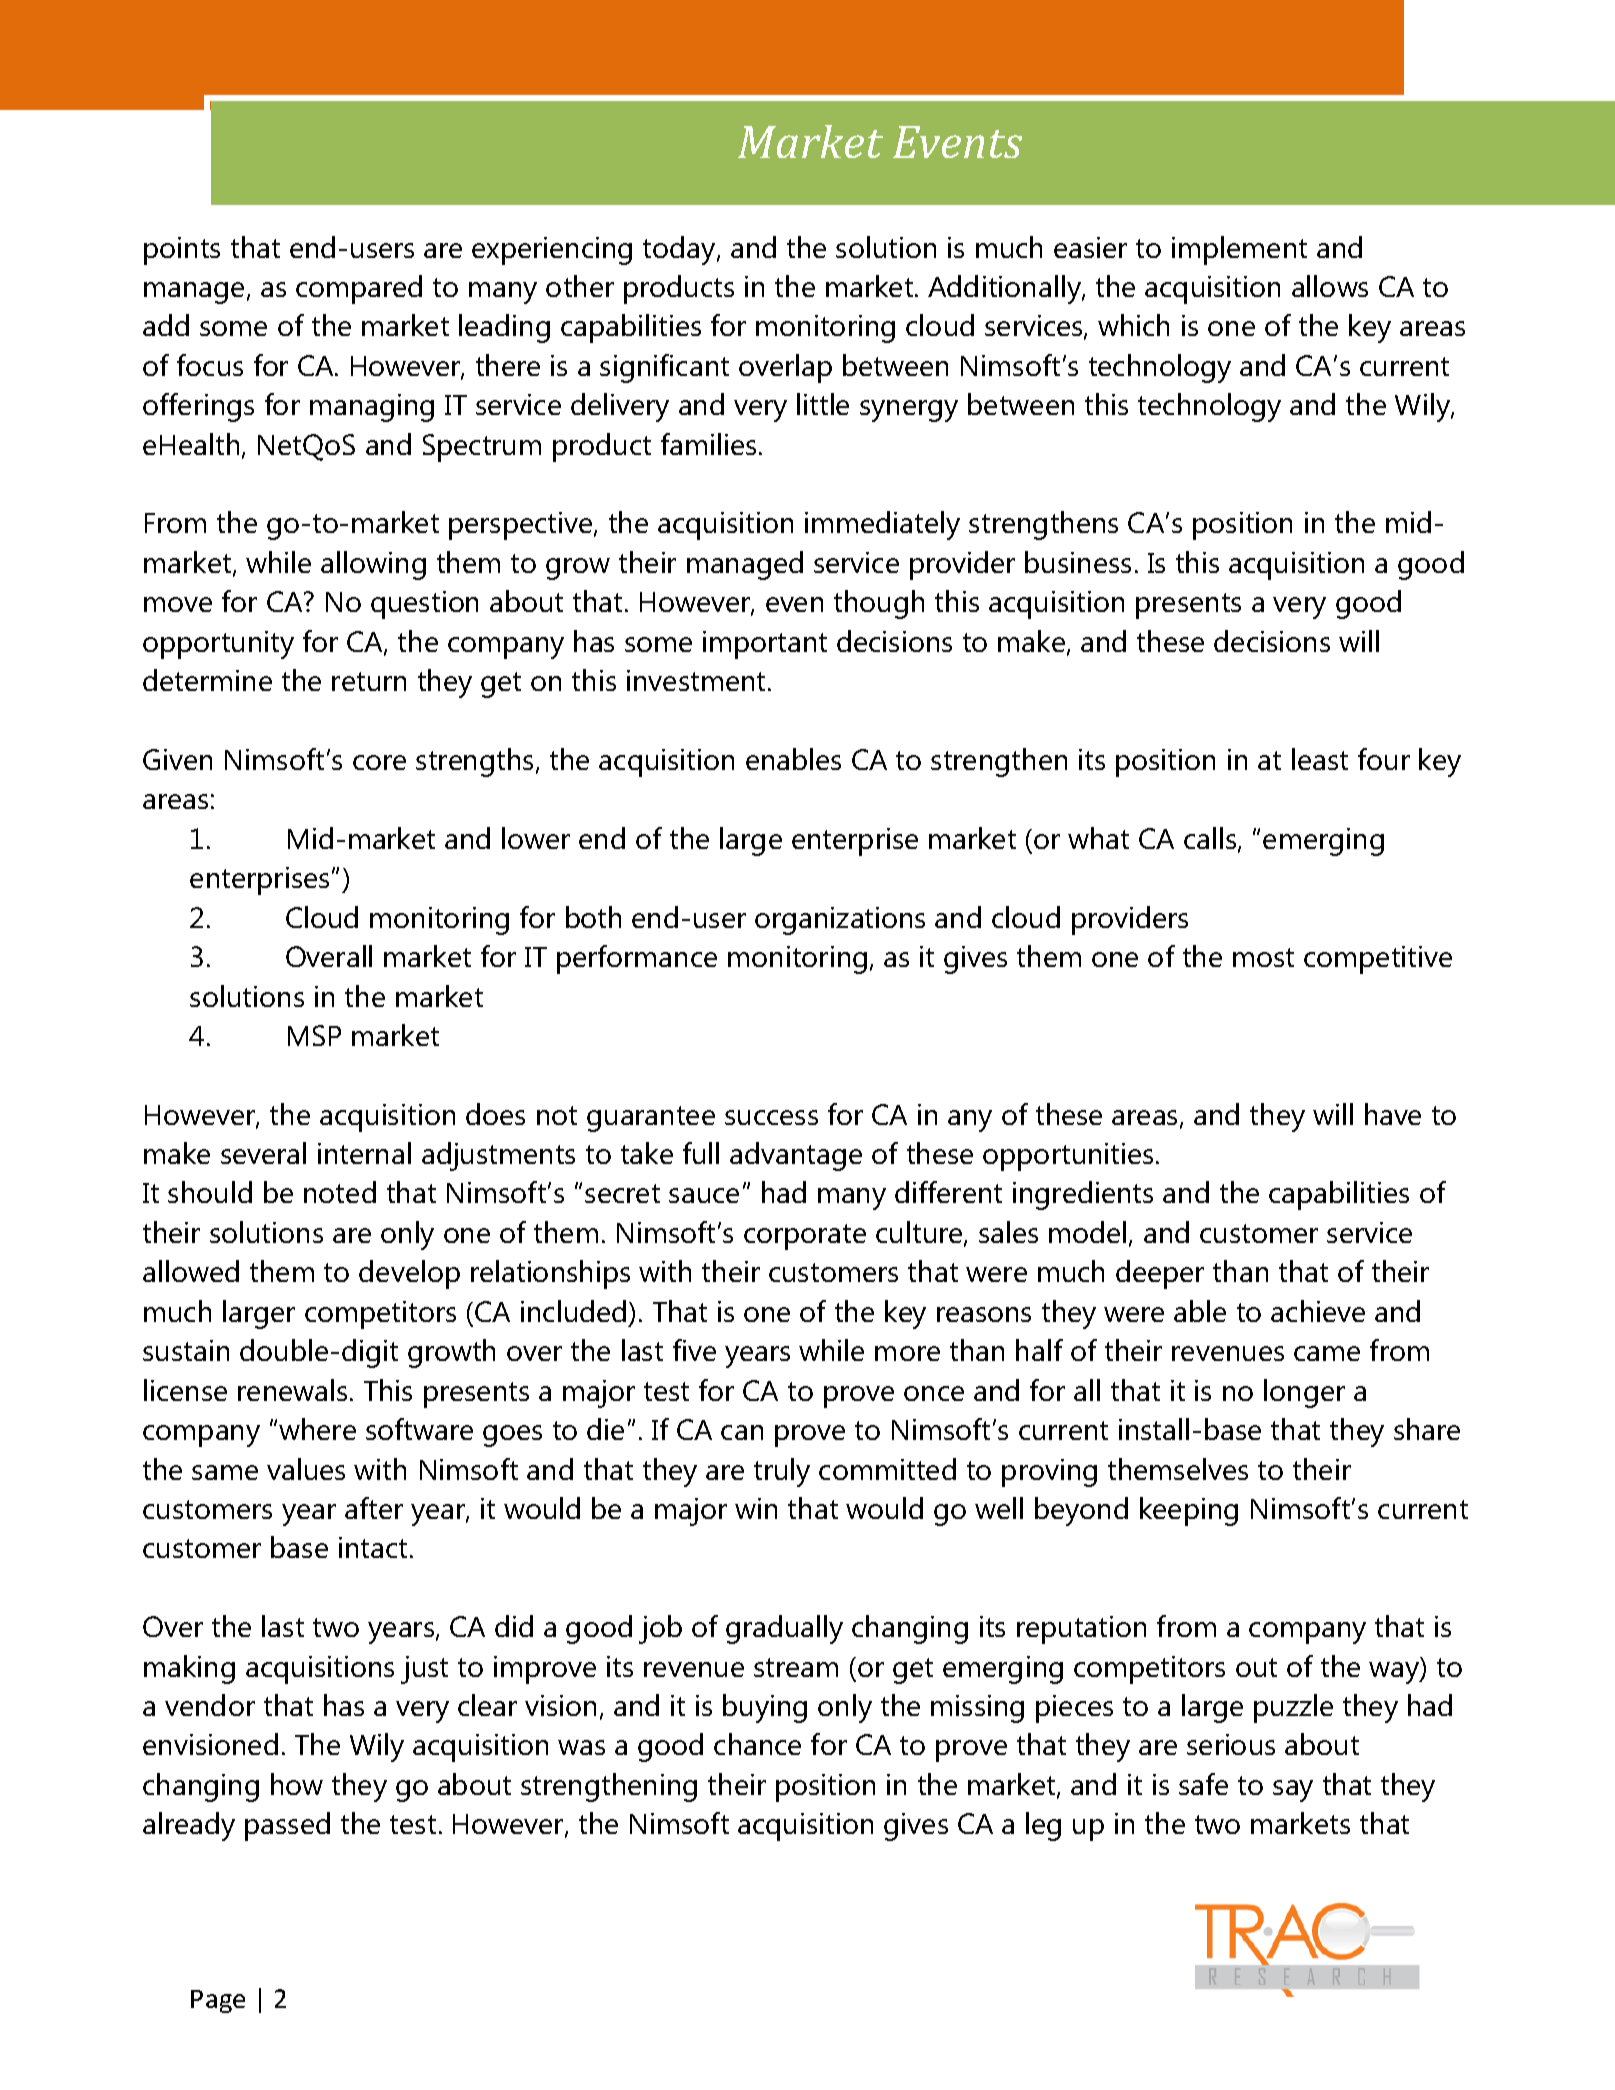 Image resolution: width=1615 pixels, height=2090 pixels. What do you see at coordinates (680, 250) in the screenshot?
I see `today` at bounding box center [680, 250].
